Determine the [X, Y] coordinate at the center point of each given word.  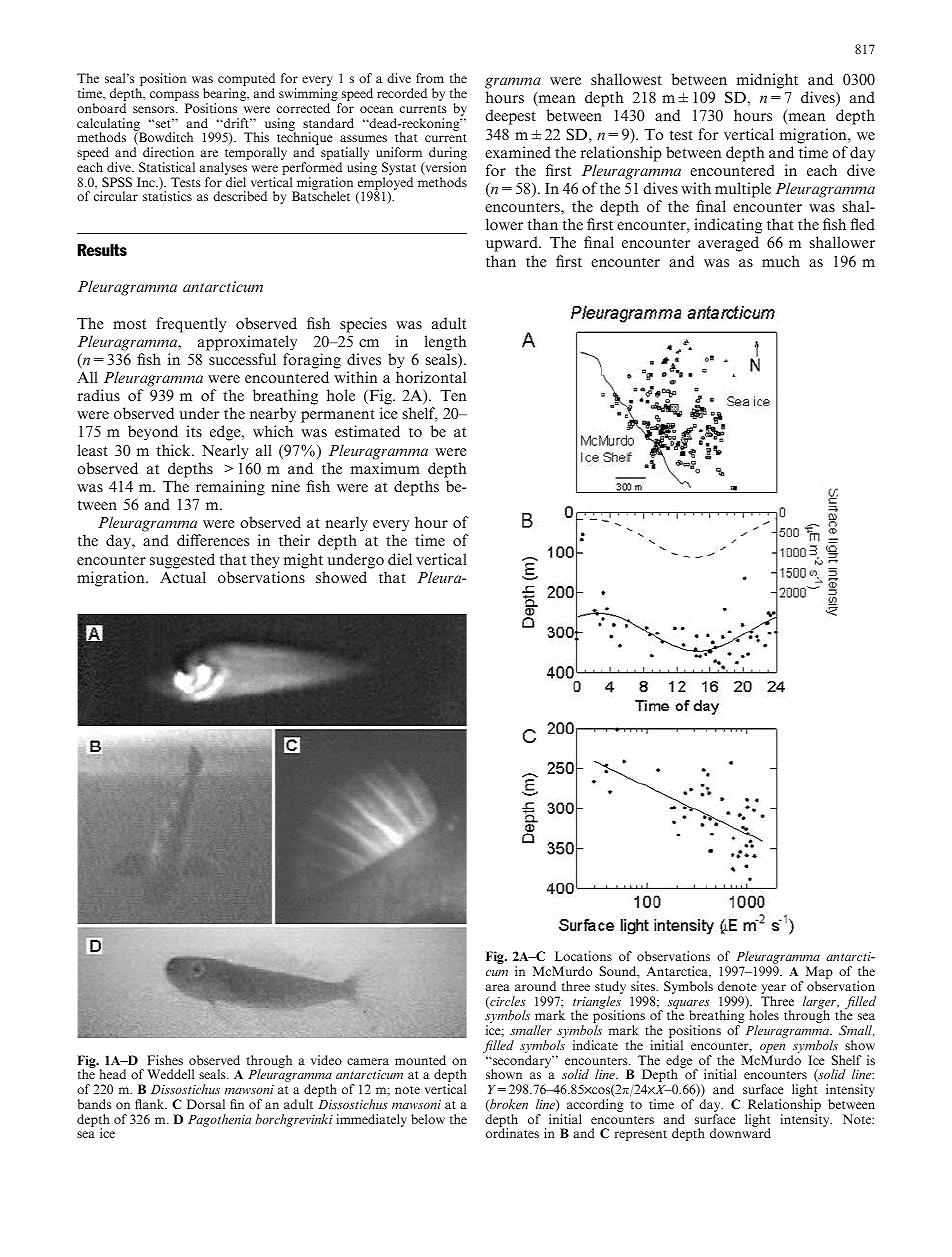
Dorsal [206, 1104]
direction [168, 152]
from [430, 78]
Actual [183, 577]
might [303, 561]
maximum [385, 468]
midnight [767, 81]
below [428, 1119]
